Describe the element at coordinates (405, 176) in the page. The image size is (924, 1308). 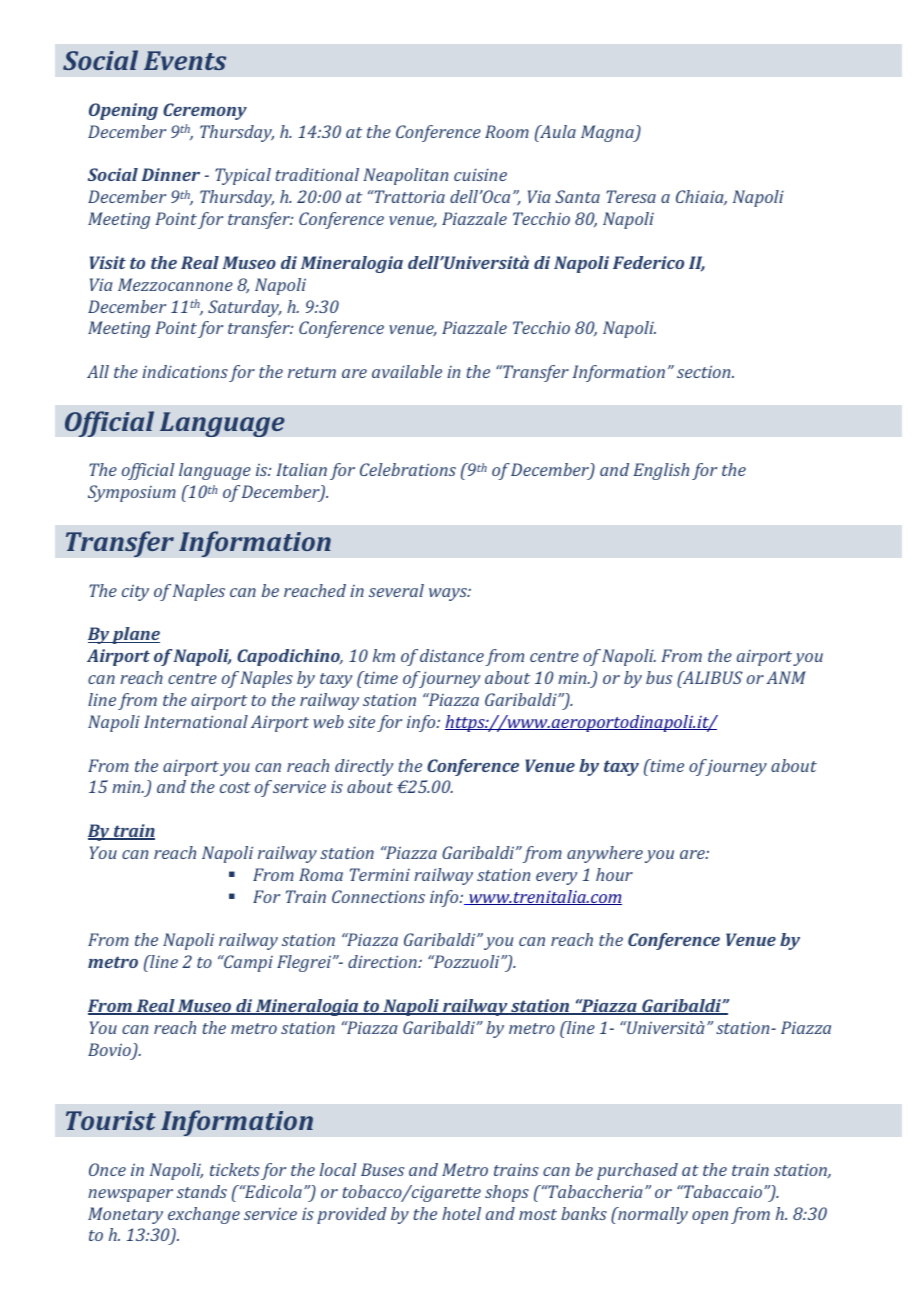
I see `Neapolitan` at that location.
